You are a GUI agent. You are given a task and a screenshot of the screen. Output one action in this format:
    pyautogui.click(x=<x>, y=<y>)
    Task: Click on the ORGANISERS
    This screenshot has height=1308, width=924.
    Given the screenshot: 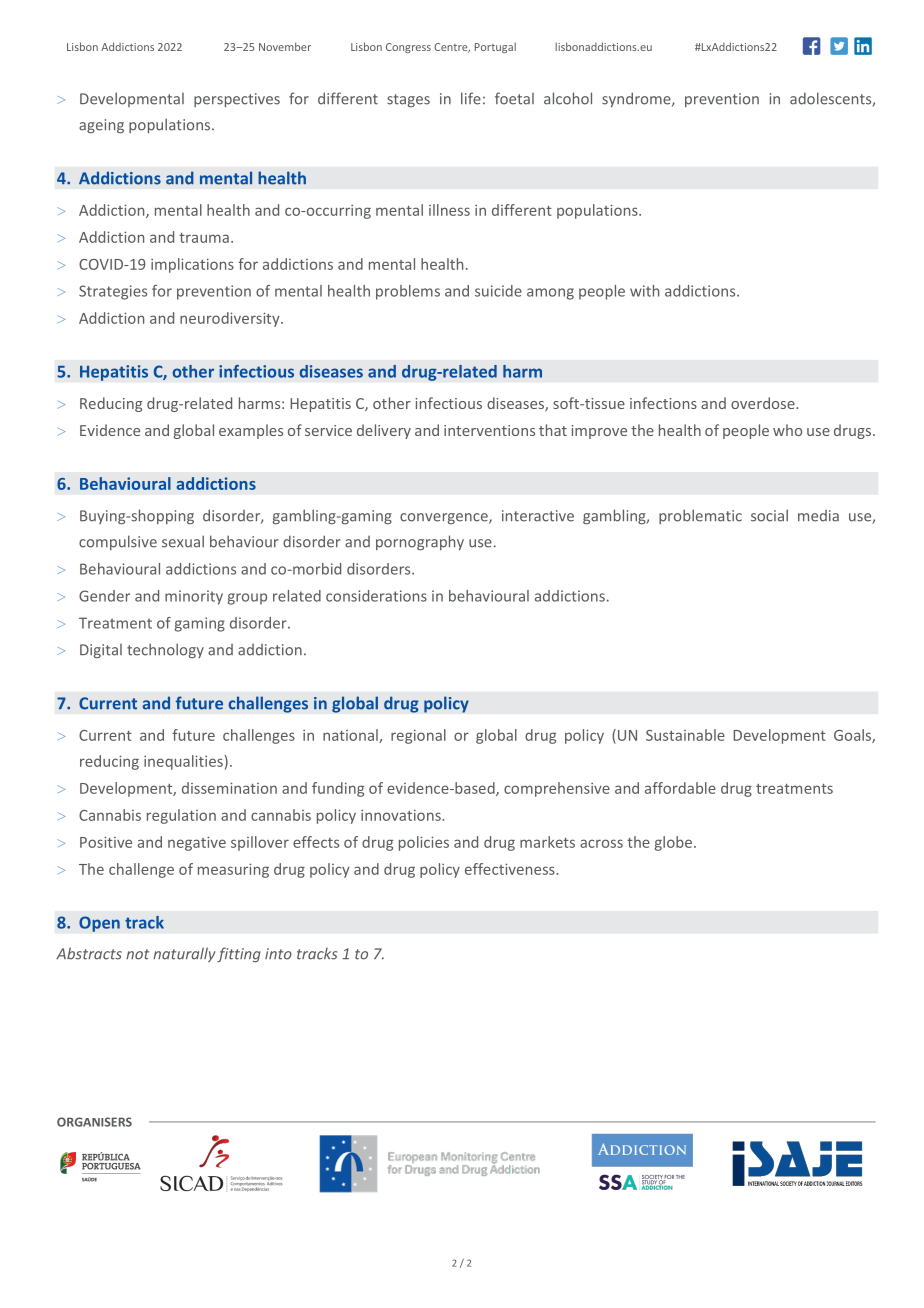 What is the action you would take?
    pyautogui.click(x=94, y=1122)
